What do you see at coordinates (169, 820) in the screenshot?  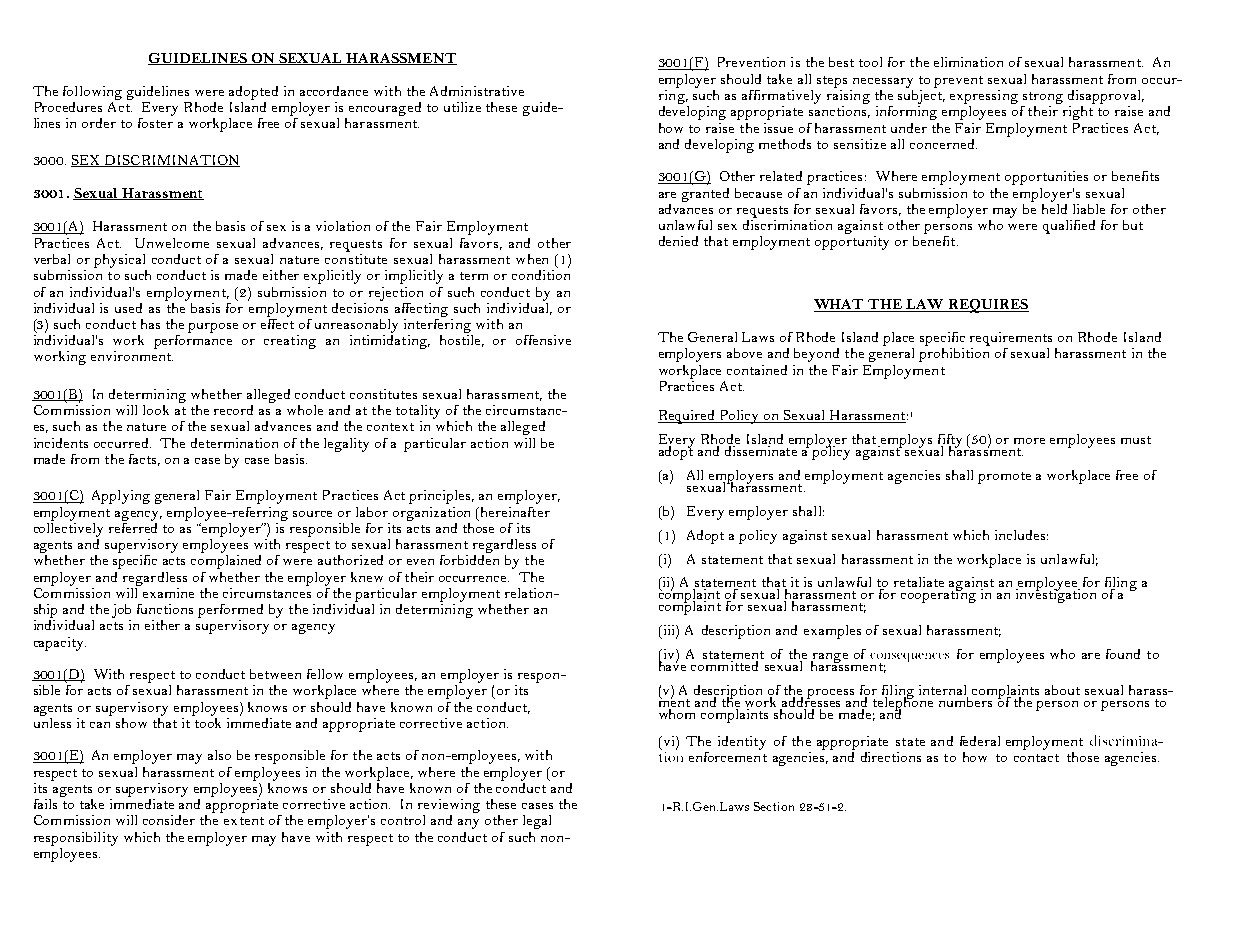 I see `consider` at bounding box center [169, 820].
